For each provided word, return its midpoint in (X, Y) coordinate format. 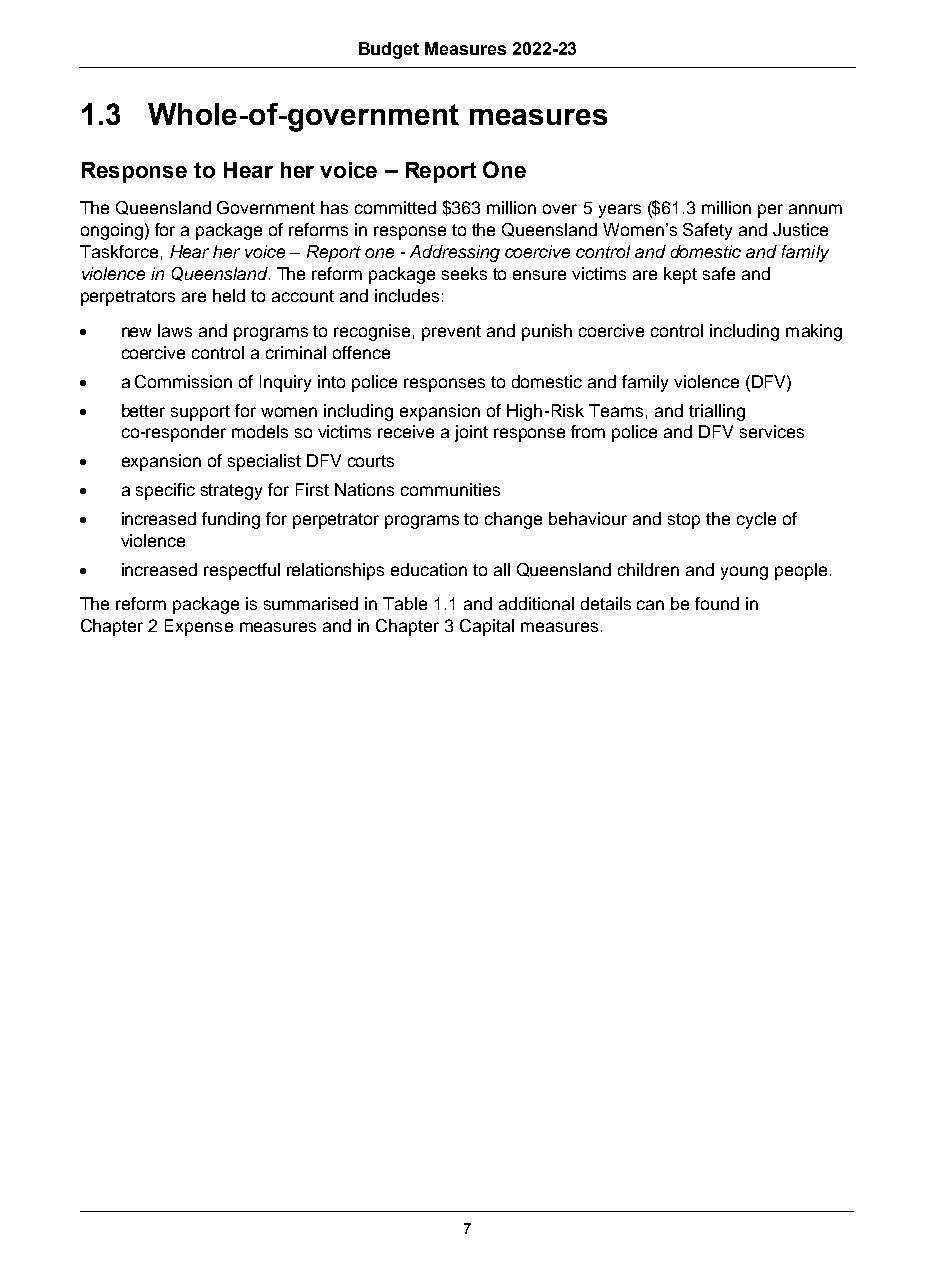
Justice (800, 229)
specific (165, 491)
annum (815, 209)
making (814, 332)
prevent (451, 333)
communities (450, 489)
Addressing (455, 253)
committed (395, 207)
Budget (389, 50)
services (772, 431)
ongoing (112, 231)
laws (175, 330)
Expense (199, 627)
